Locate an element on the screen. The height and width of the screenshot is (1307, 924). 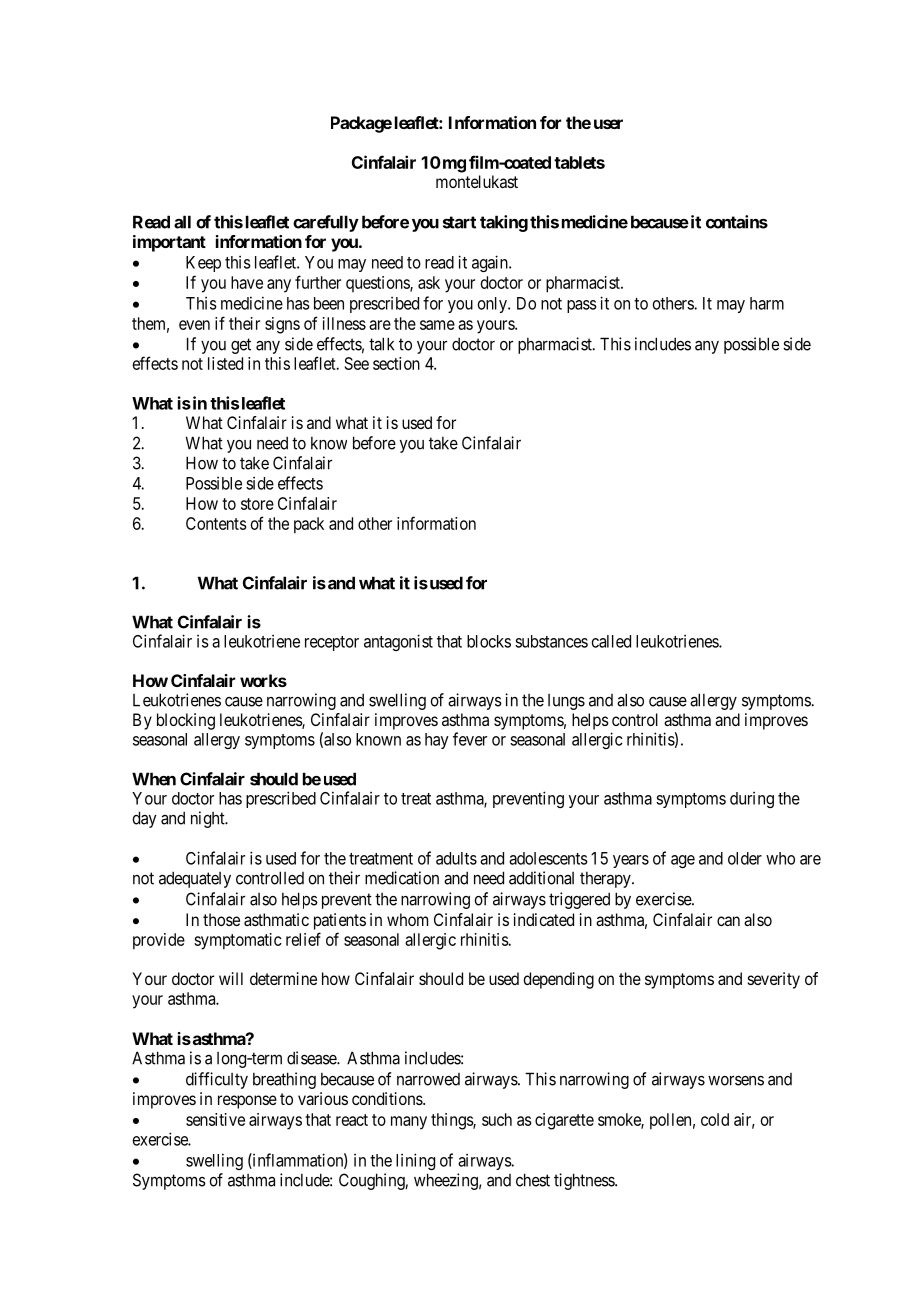
montelukast is located at coordinates (477, 181).
